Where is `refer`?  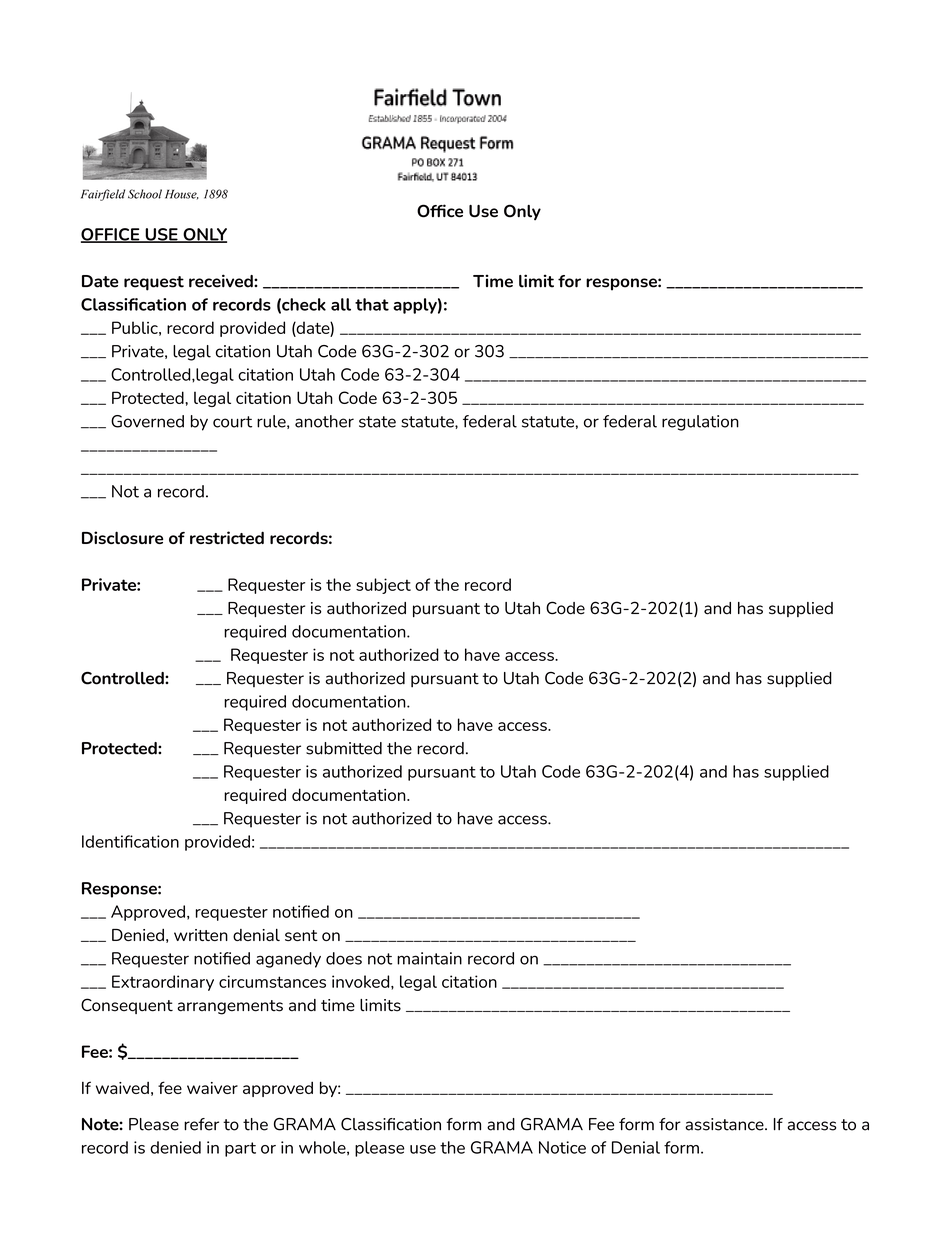
refer is located at coordinates (201, 1124).
